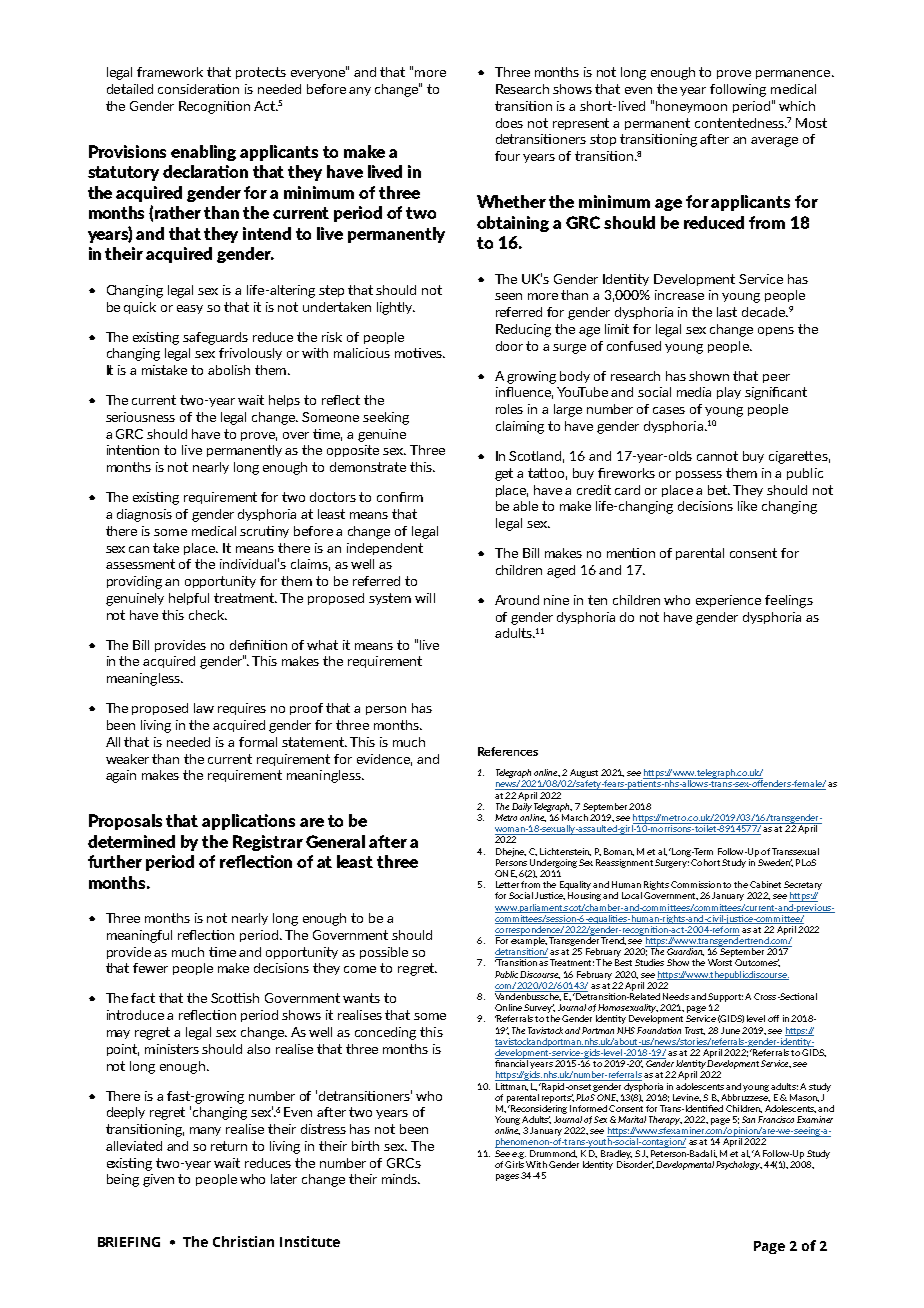 The image size is (924, 1308). What do you see at coordinates (739, 1165) in the screenshot?
I see `Psychology` at bounding box center [739, 1165].
